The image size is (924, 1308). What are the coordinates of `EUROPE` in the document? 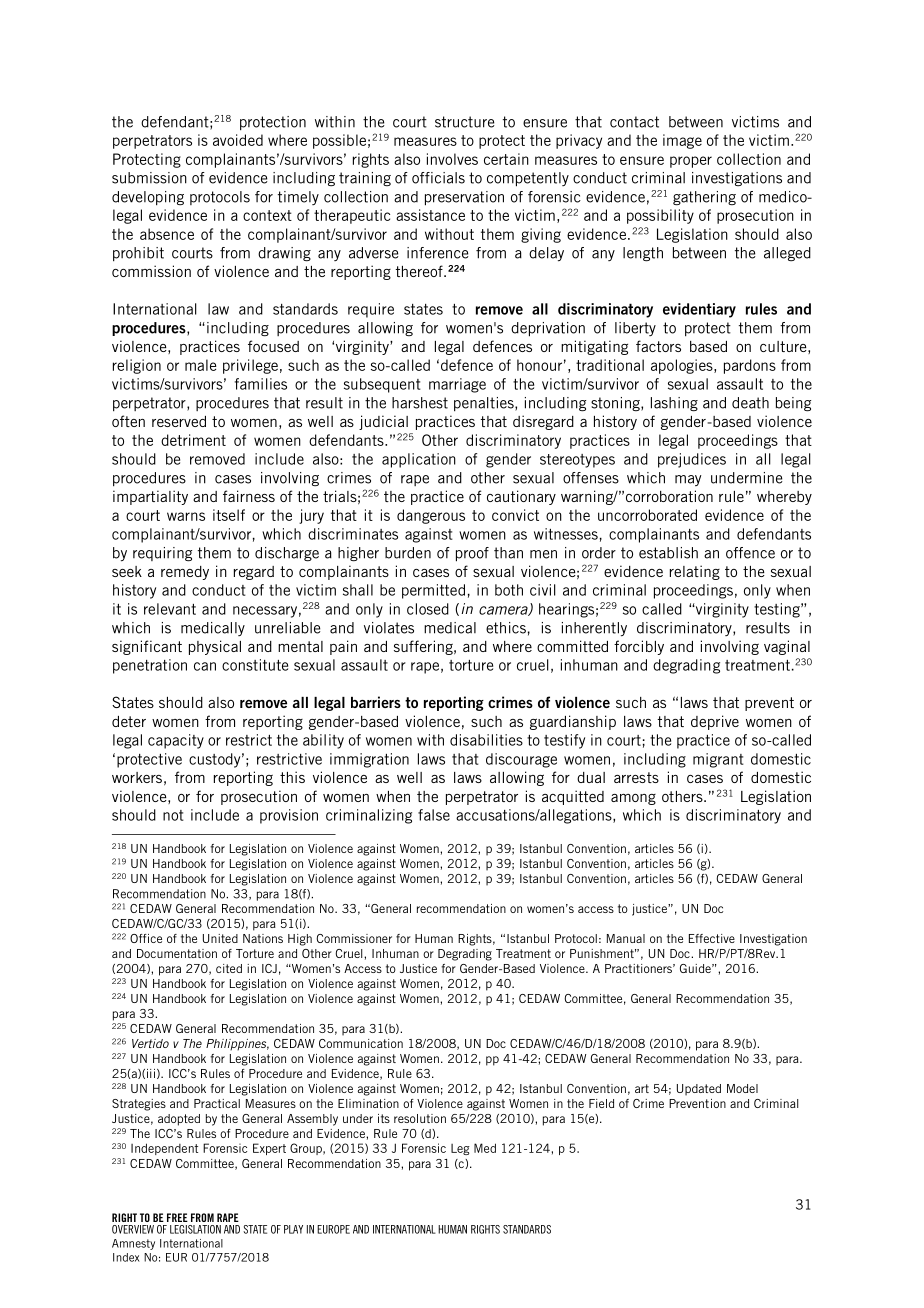 It's located at (333, 1229).
